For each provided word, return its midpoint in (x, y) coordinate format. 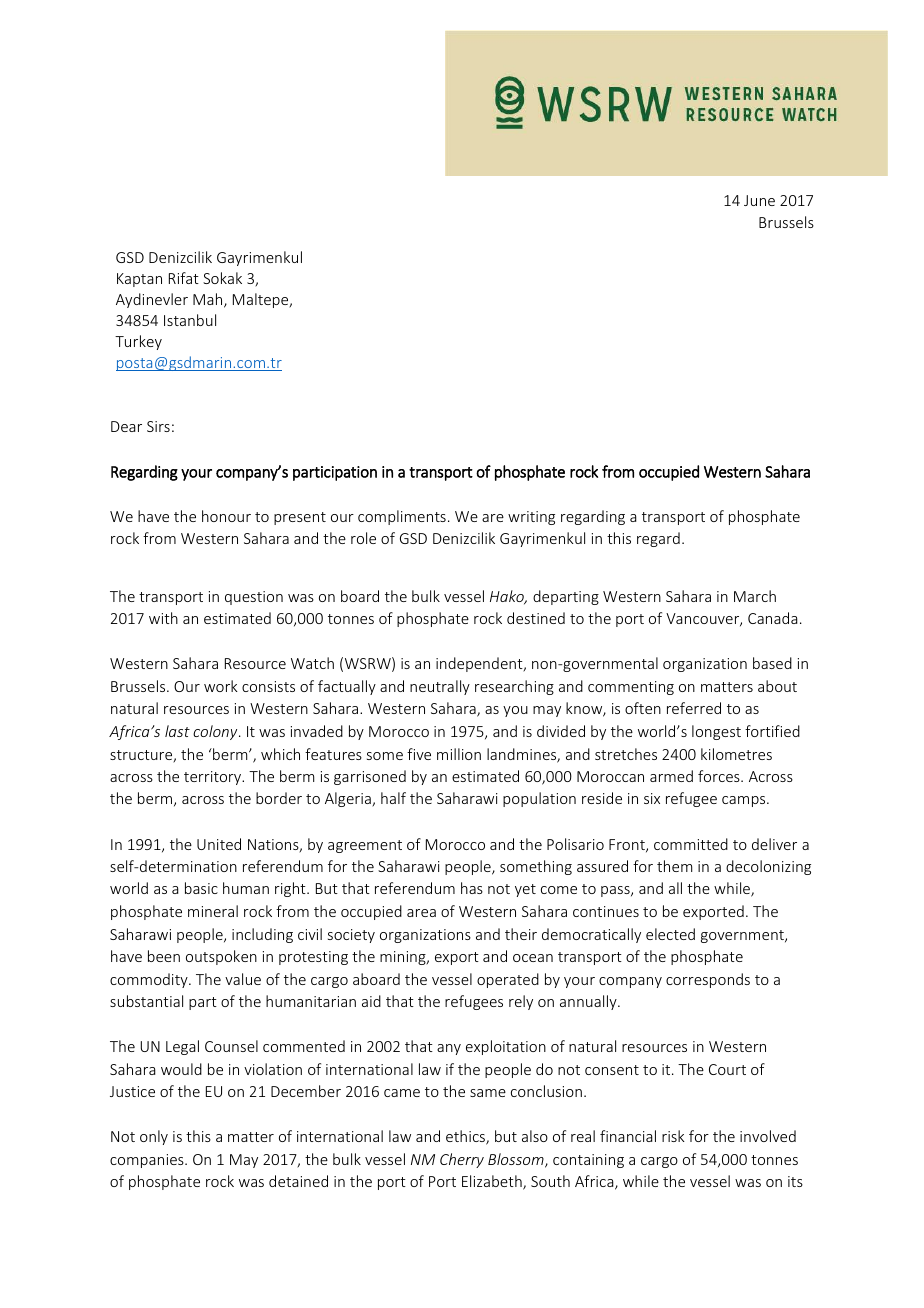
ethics (466, 1137)
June (759, 200)
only (154, 1137)
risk (673, 1136)
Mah (209, 300)
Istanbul (190, 320)
